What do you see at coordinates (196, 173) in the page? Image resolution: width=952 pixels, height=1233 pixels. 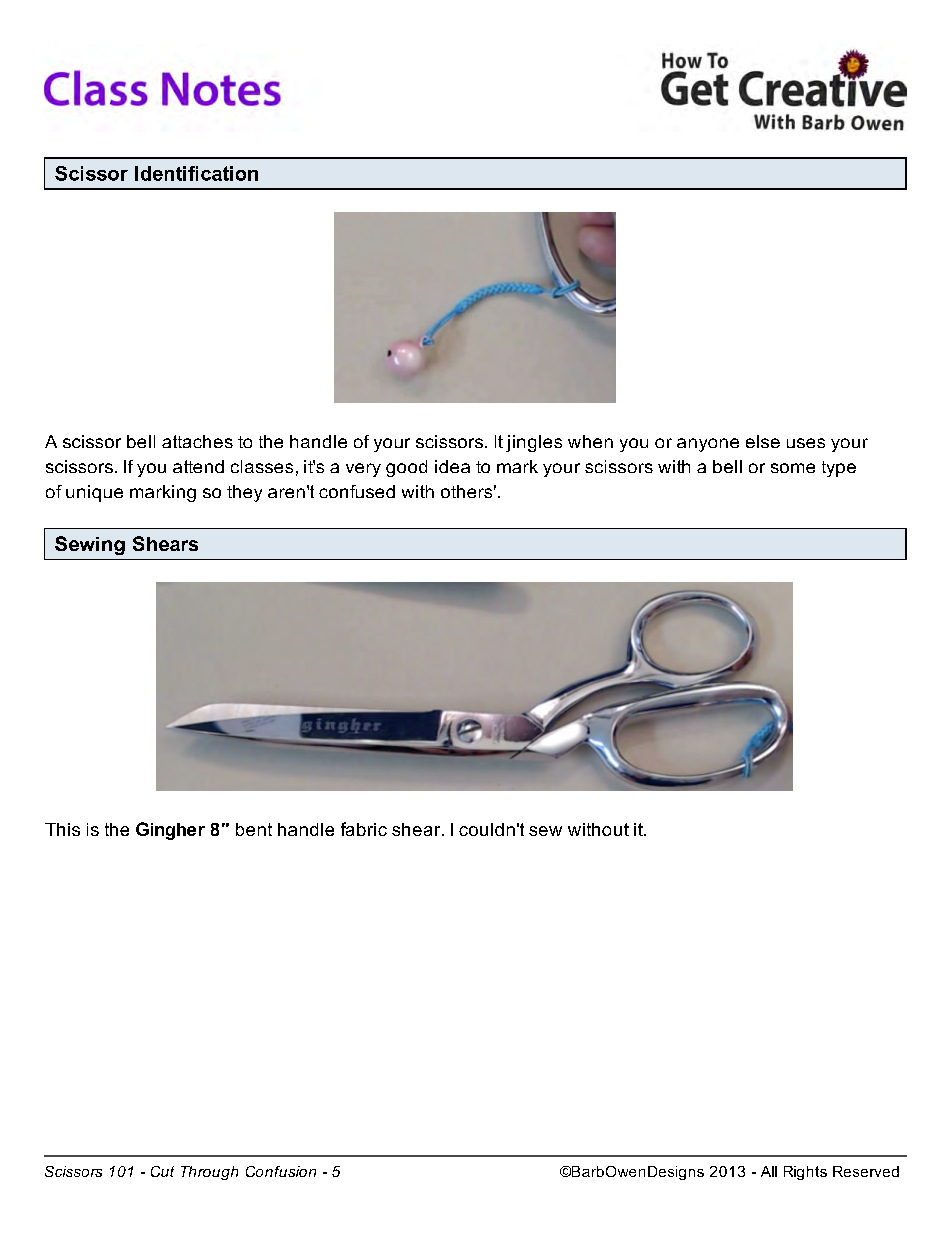 I see `Identification` at bounding box center [196, 173].
